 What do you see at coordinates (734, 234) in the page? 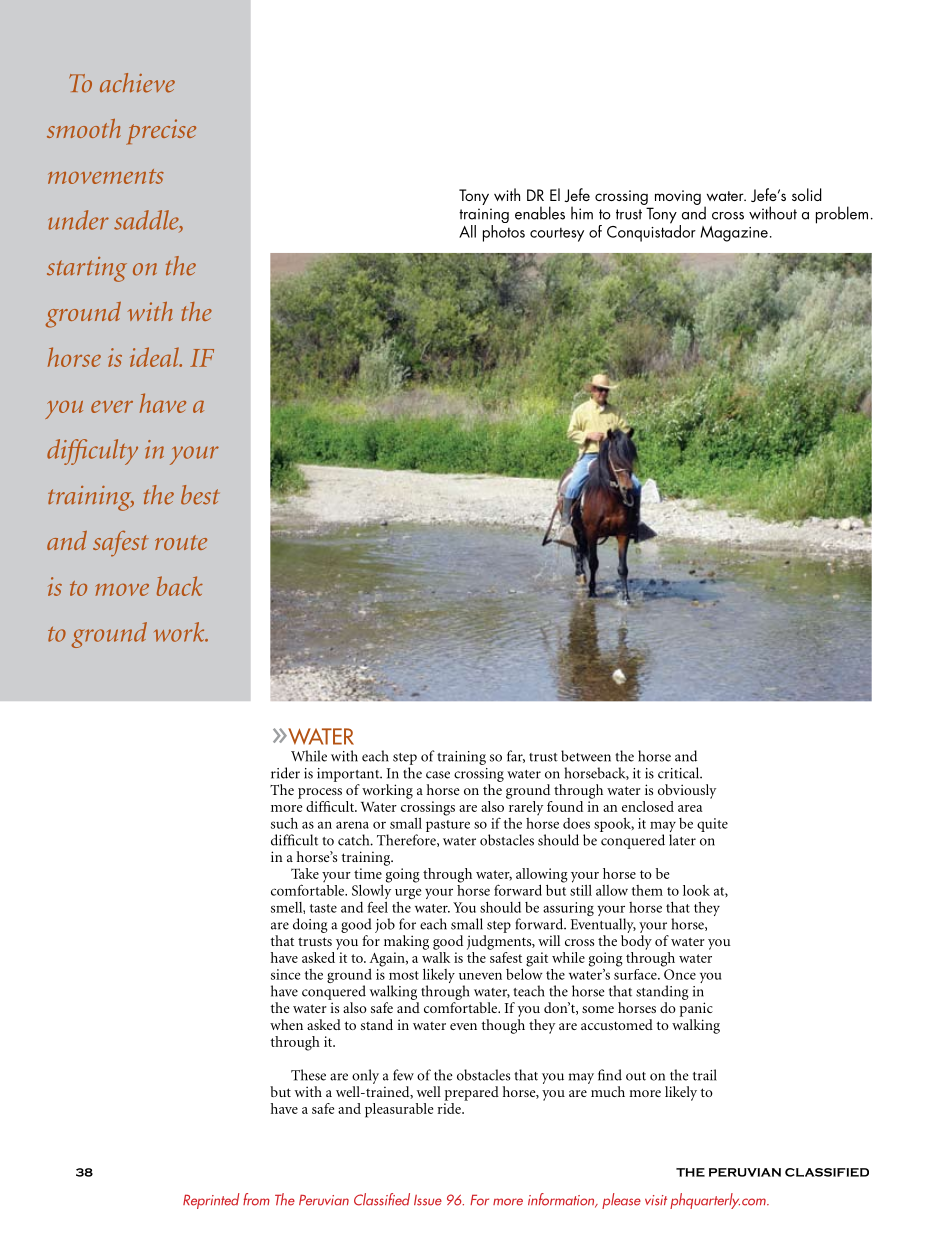
I see `Magazine` at bounding box center [734, 234].
